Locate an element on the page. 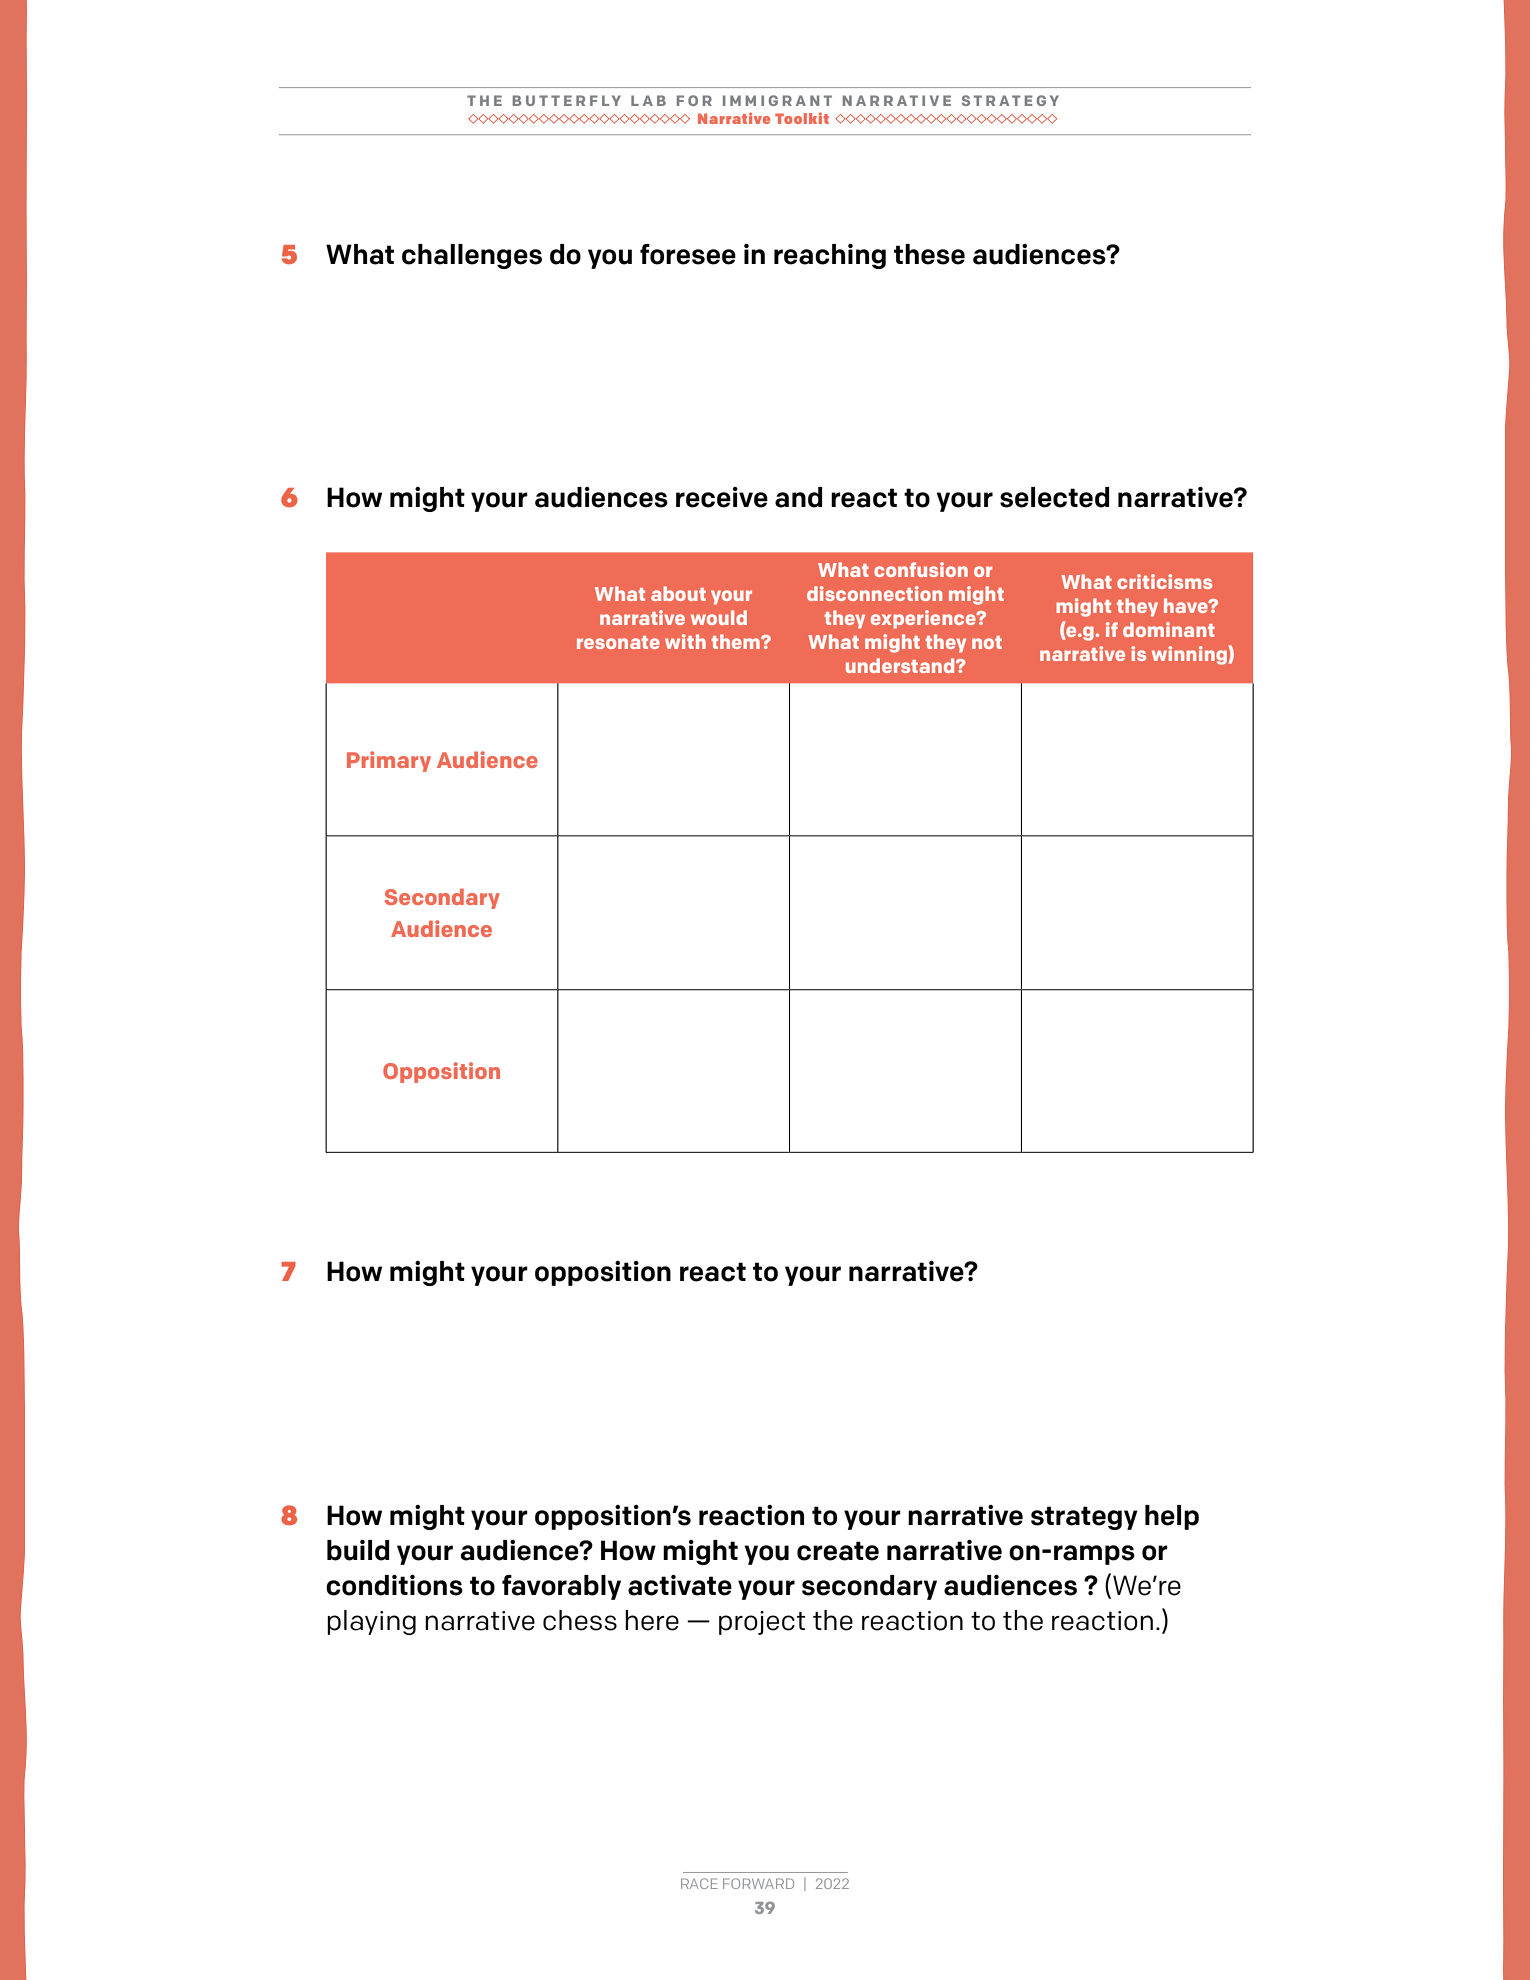 Image resolution: width=1530 pixels, height=1980 pixels. Primary is located at coordinates (389, 761).
